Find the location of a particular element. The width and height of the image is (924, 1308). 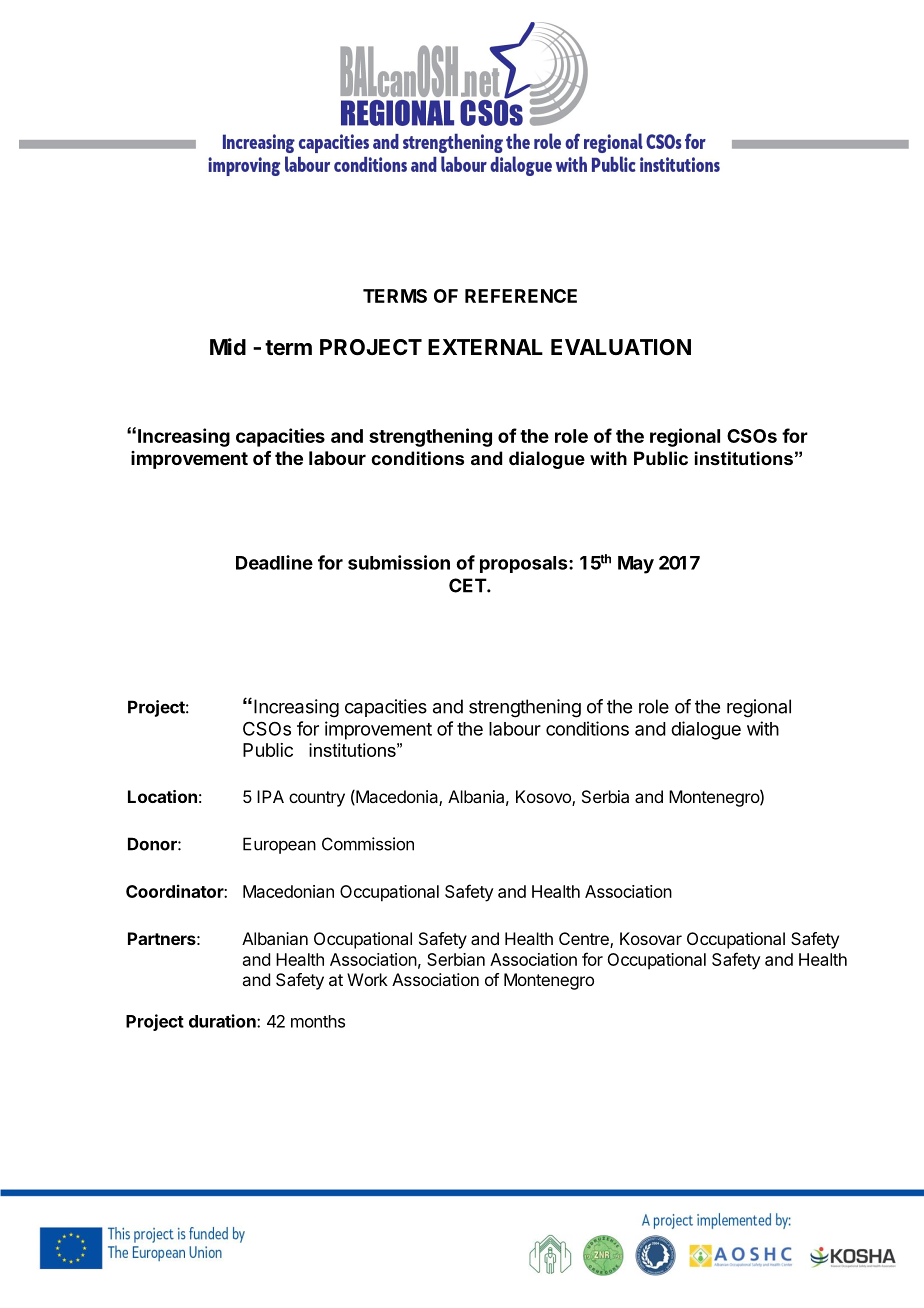

proposals is located at coordinates (525, 564).
